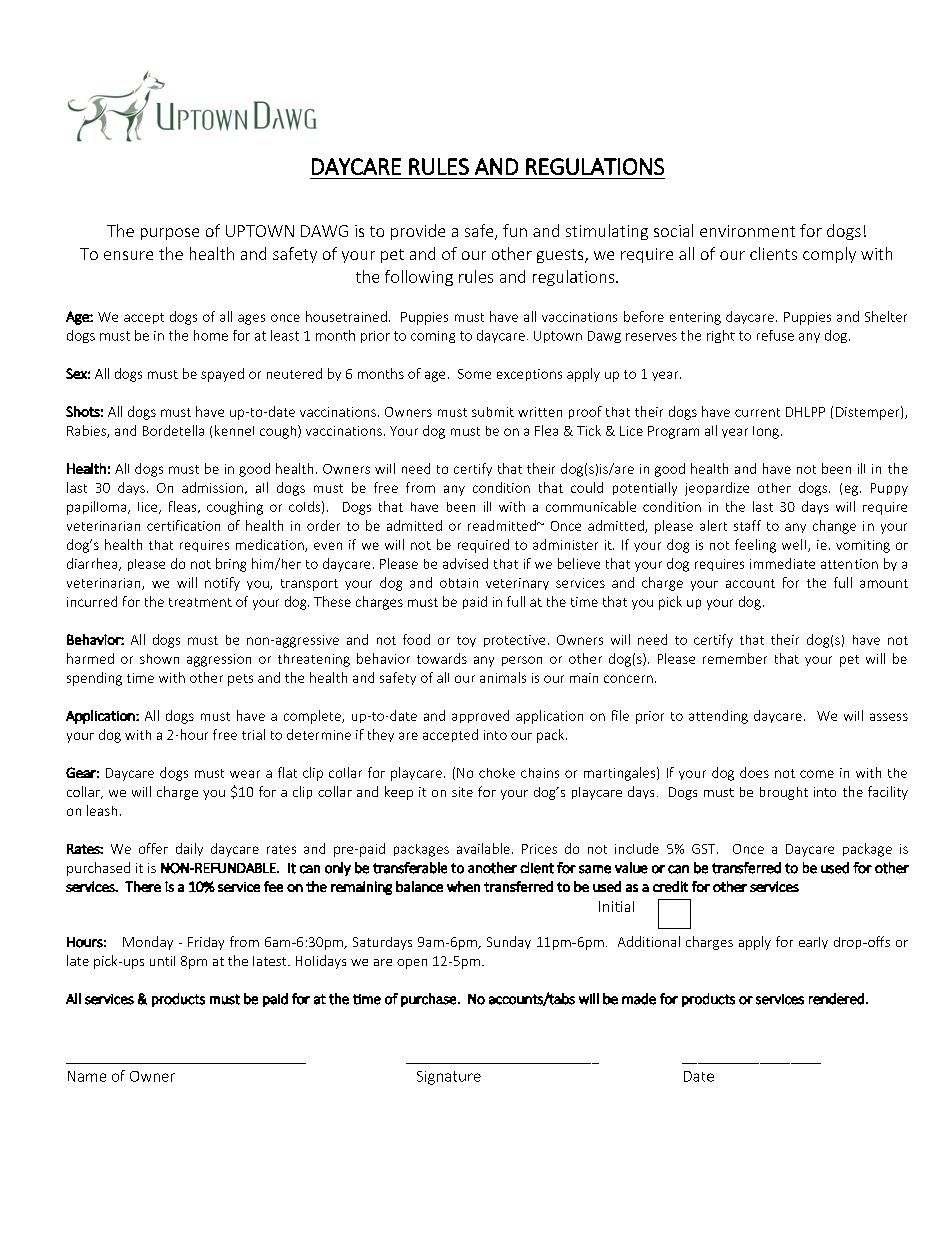 This image has width=952, height=1233. What do you see at coordinates (170, 234) in the image?
I see `purpose` at bounding box center [170, 234].
